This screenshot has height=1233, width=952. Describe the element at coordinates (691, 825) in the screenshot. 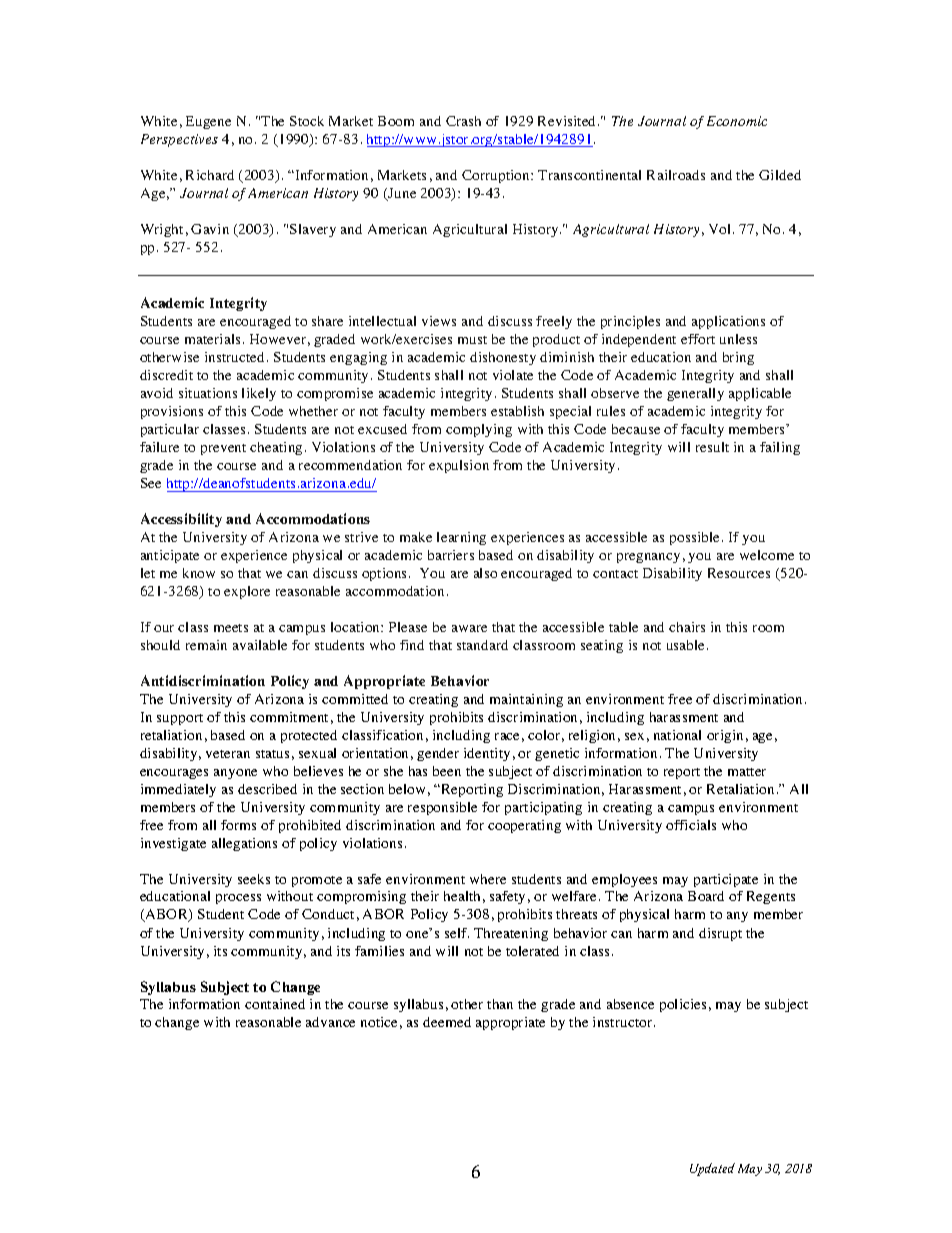

I see `officials` at that location.
